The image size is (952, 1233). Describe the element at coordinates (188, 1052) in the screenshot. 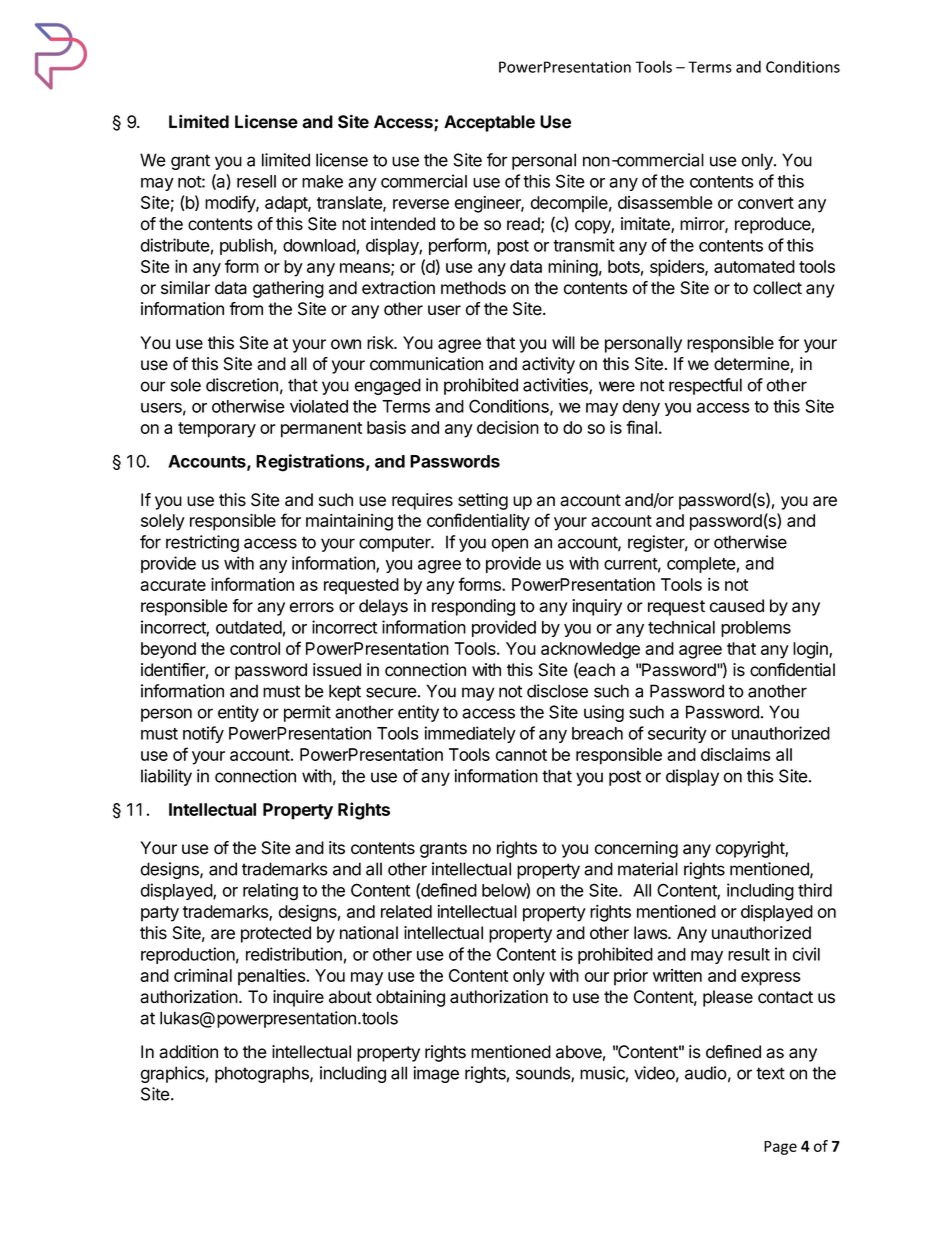

I see `addition` at that location.
